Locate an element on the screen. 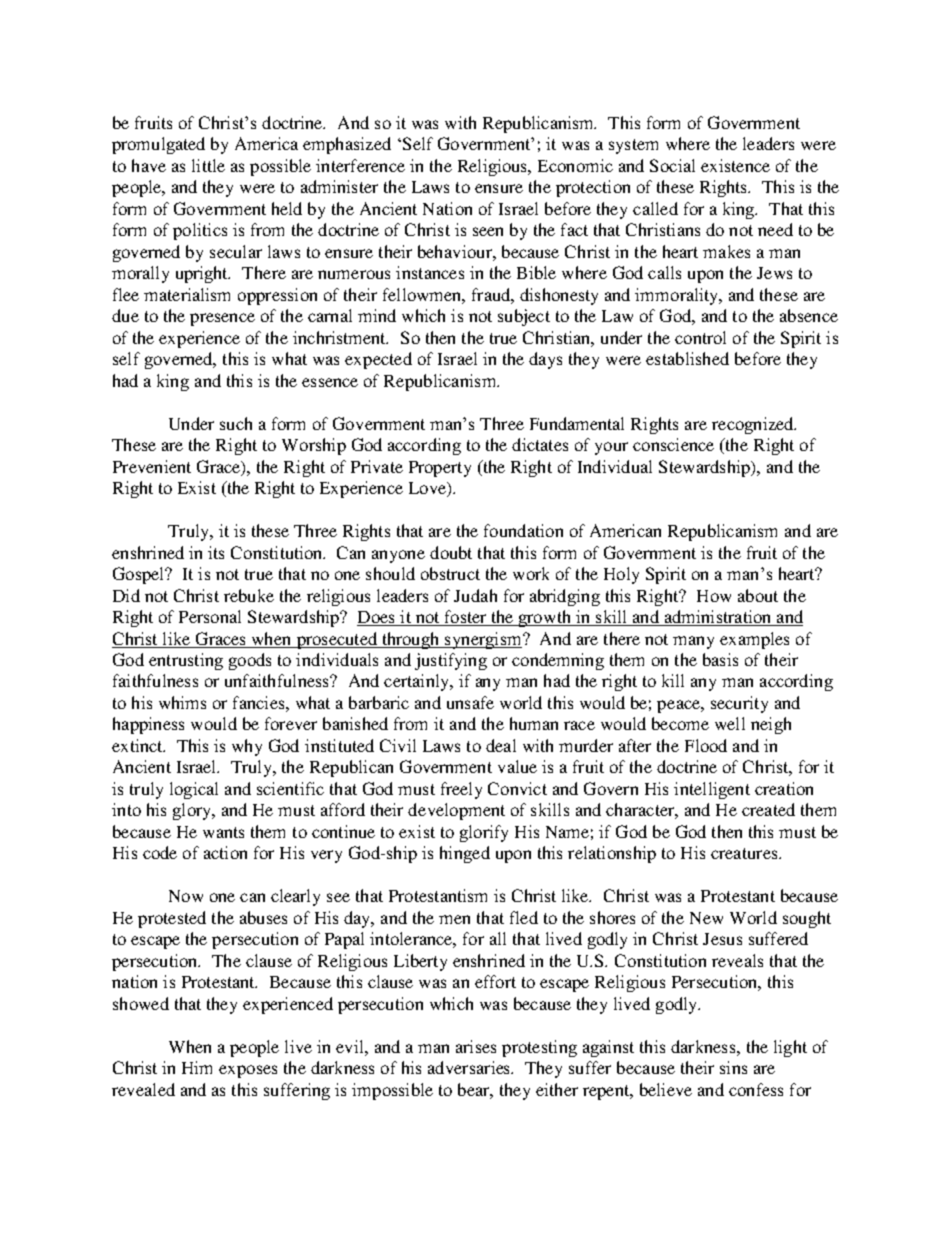  seen is located at coordinates (488, 231).
